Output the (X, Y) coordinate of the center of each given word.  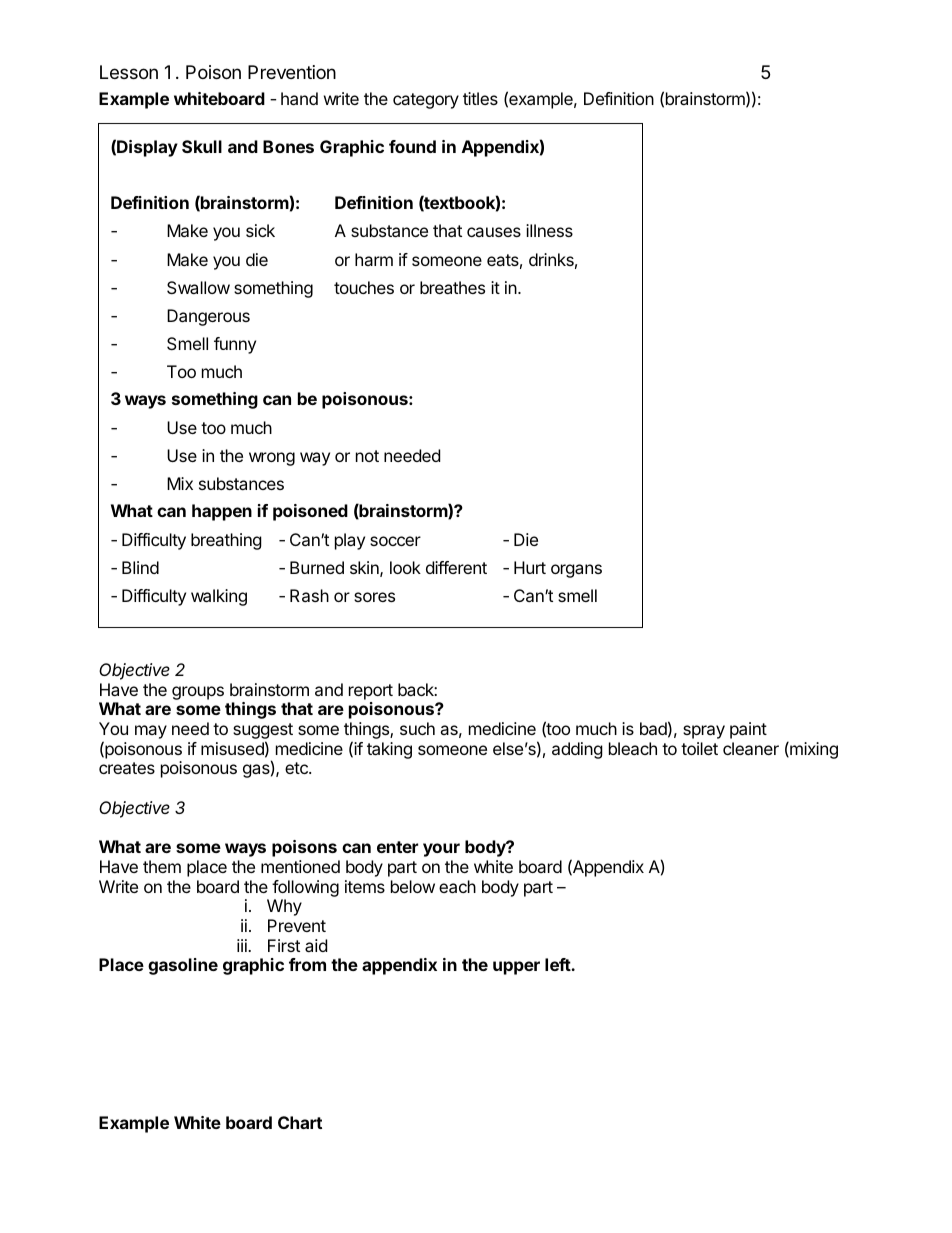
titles (480, 98)
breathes (452, 287)
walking (219, 597)
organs (576, 571)
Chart (300, 1122)
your (441, 850)
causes (494, 232)
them (162, 866)
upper (516, 968)
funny (235, 345)
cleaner (751, 748)
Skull (202, 146)
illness (549, 230)
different (456, 567)
